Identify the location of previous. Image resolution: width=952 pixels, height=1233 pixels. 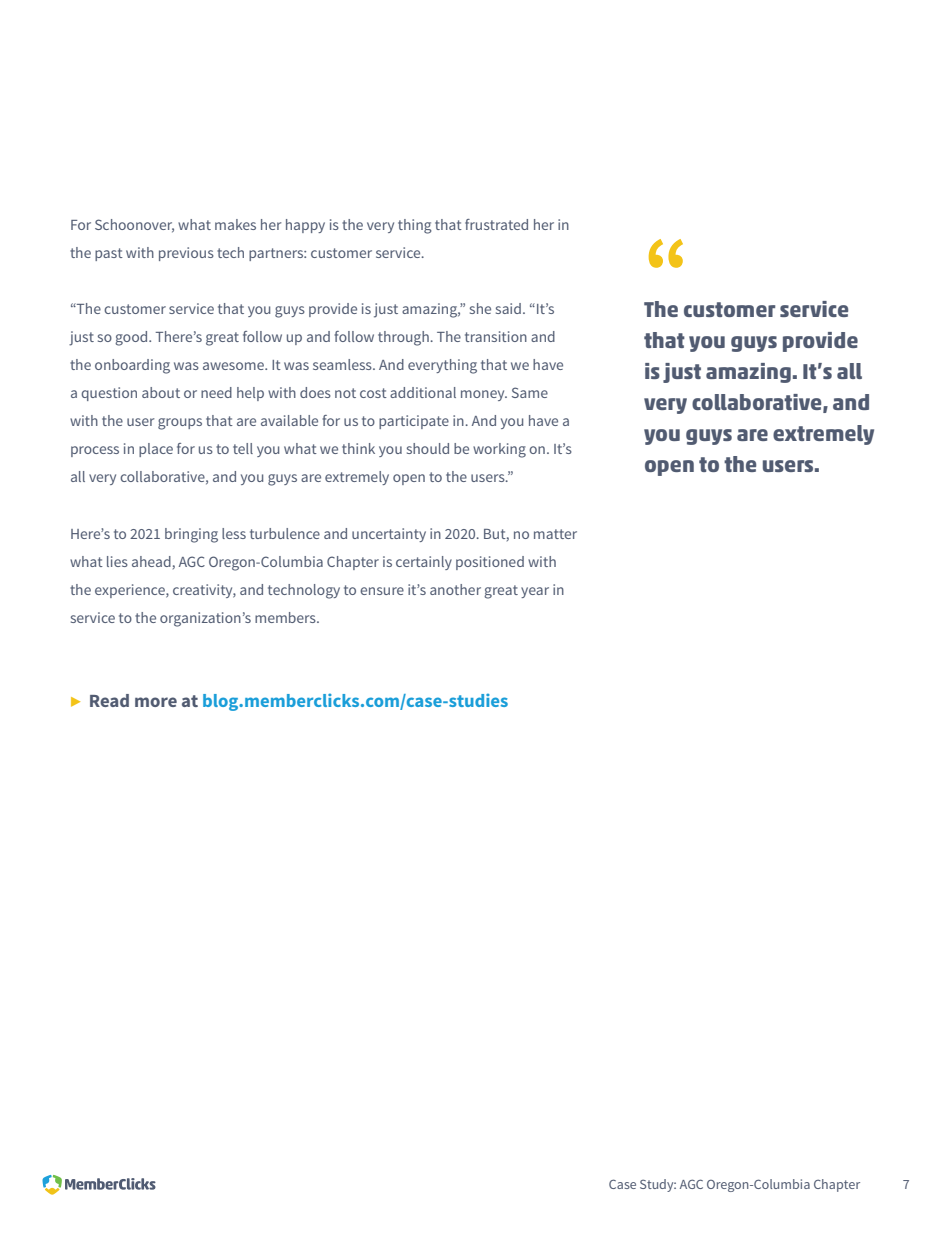
(186, 254).
